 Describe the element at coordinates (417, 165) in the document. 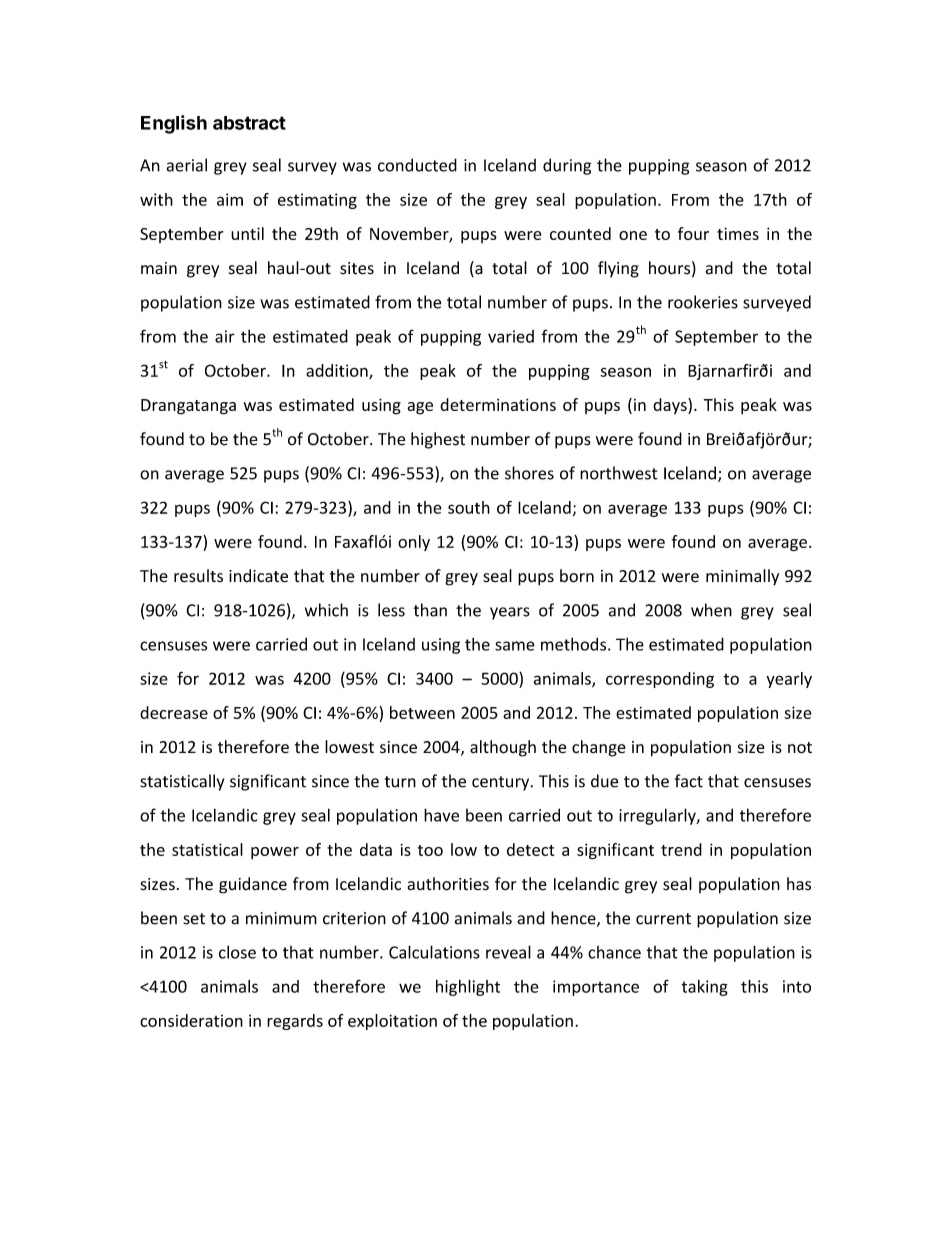

I see `conducted` at that location.
